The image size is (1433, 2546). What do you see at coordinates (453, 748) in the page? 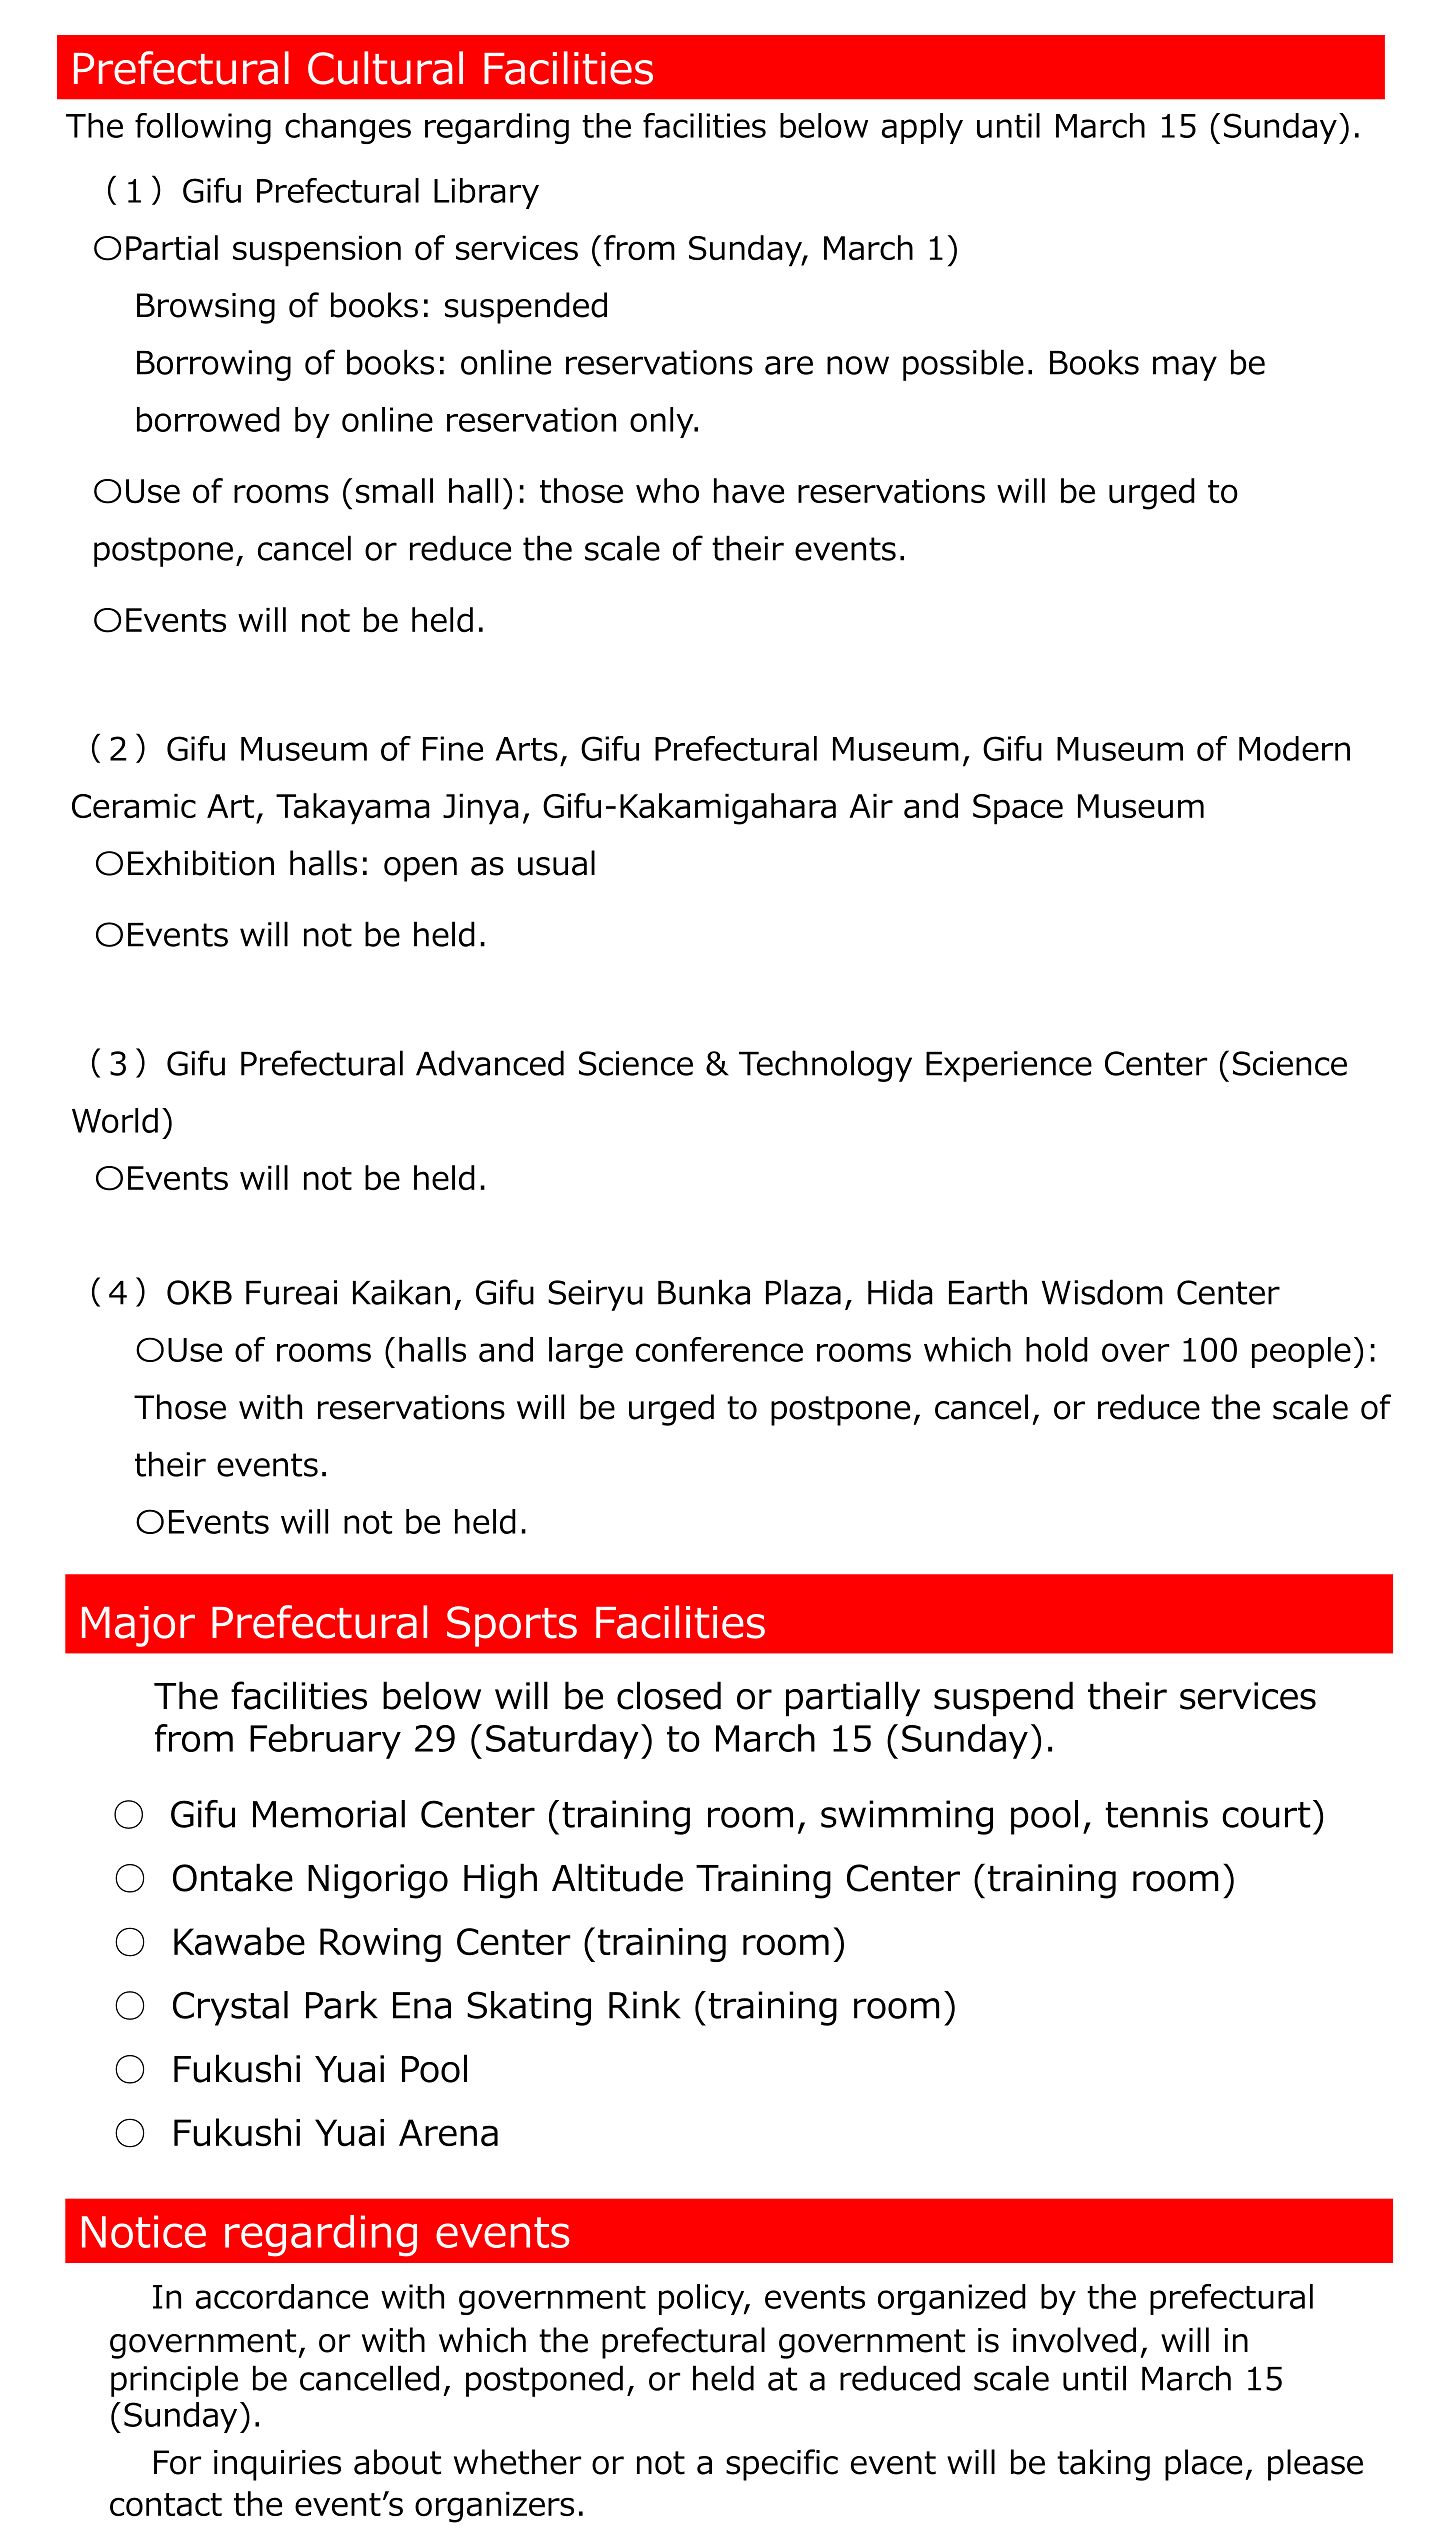
I see `Fine` at bounding box center [453, 748].
